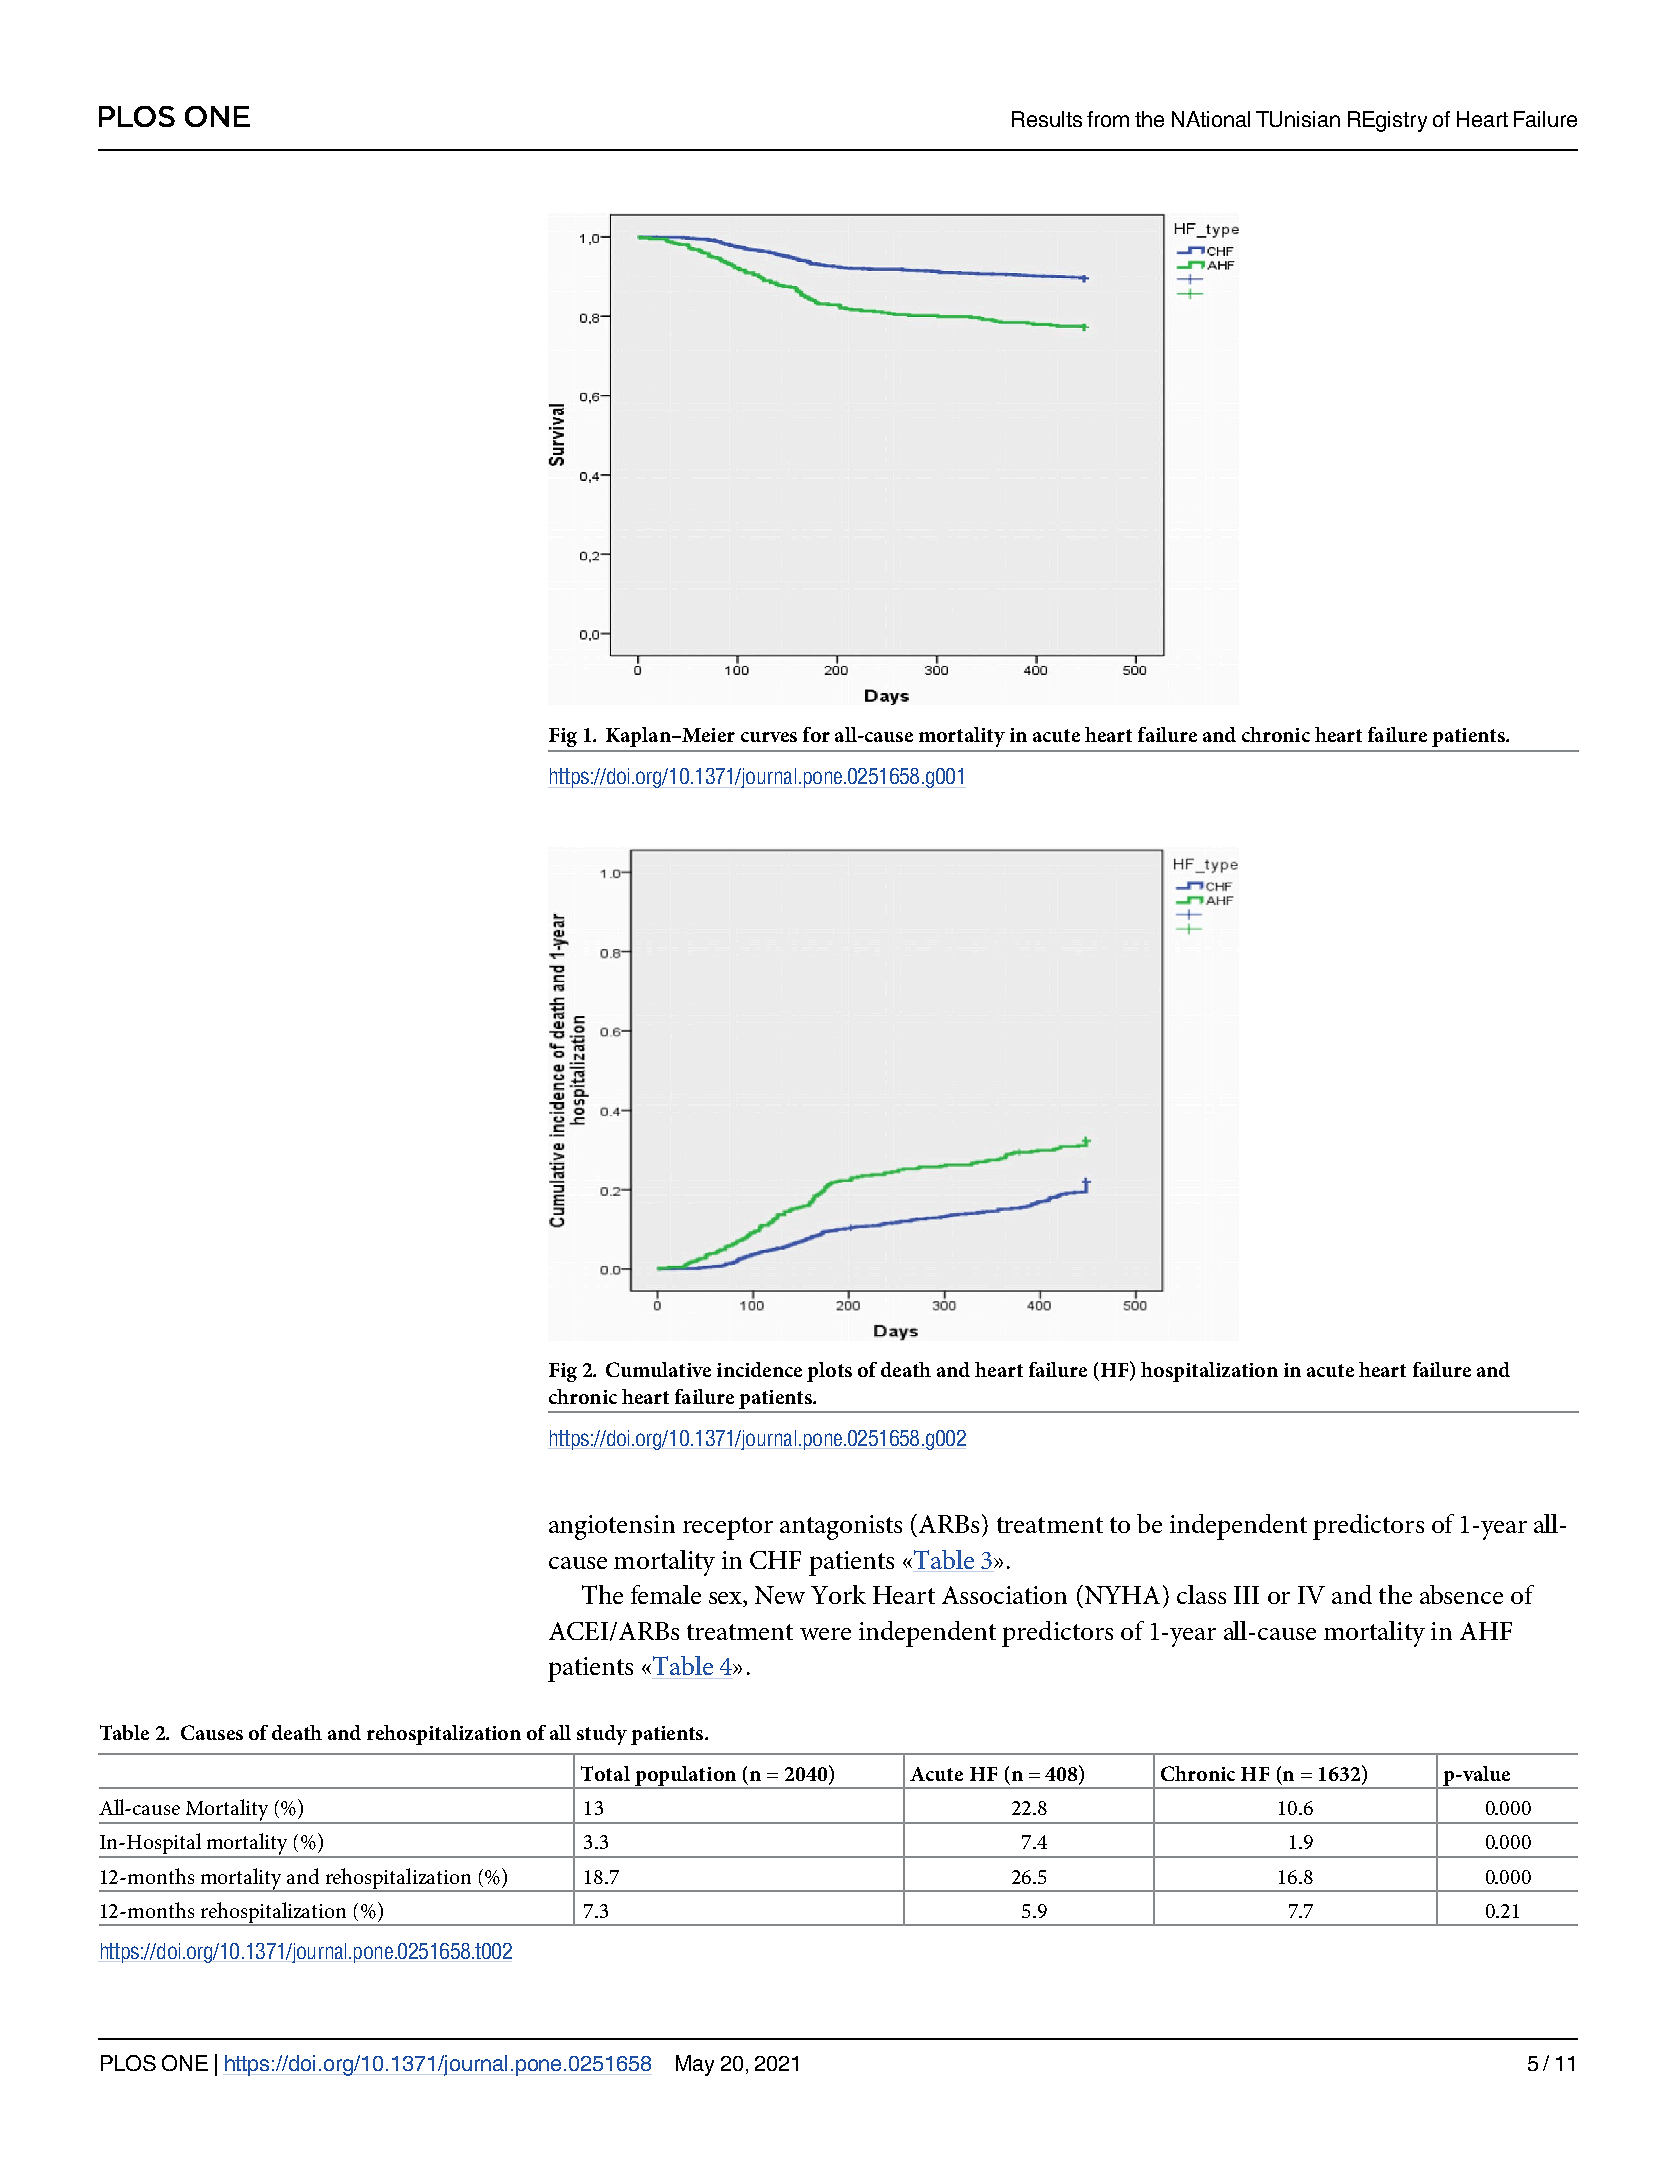  I want to click on antagonists, so click(841, 1527).
